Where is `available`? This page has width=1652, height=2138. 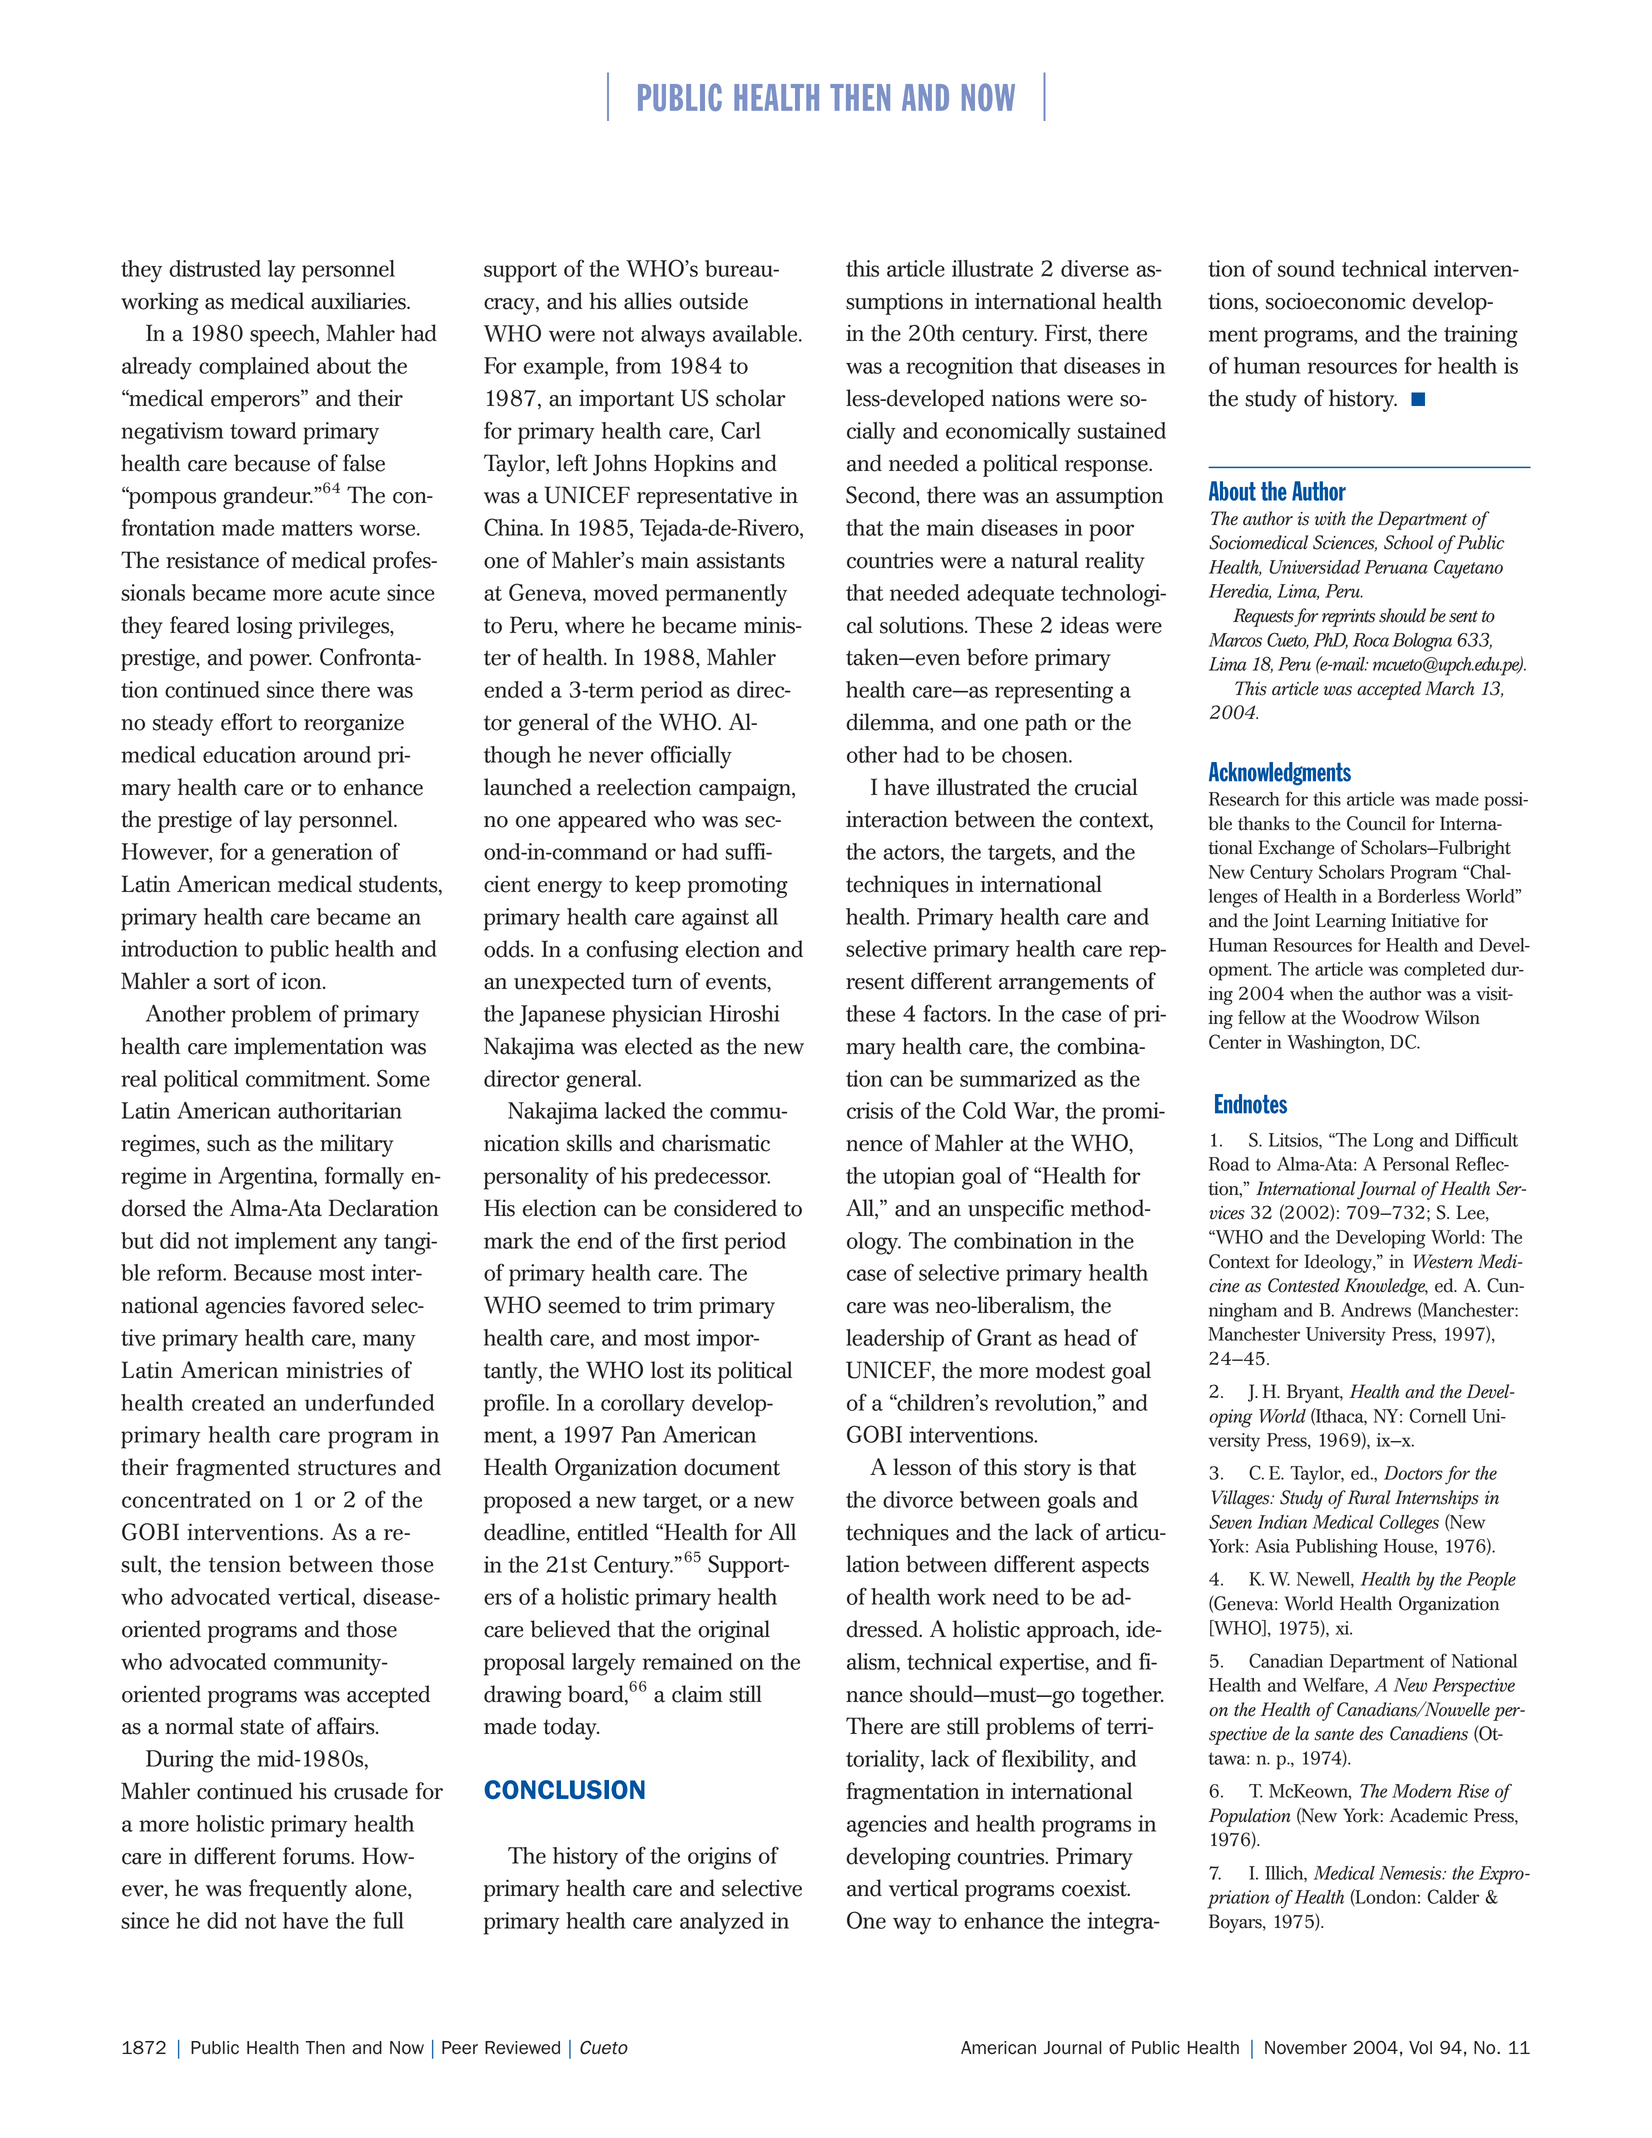 available is located at coordinates (756, 333).
